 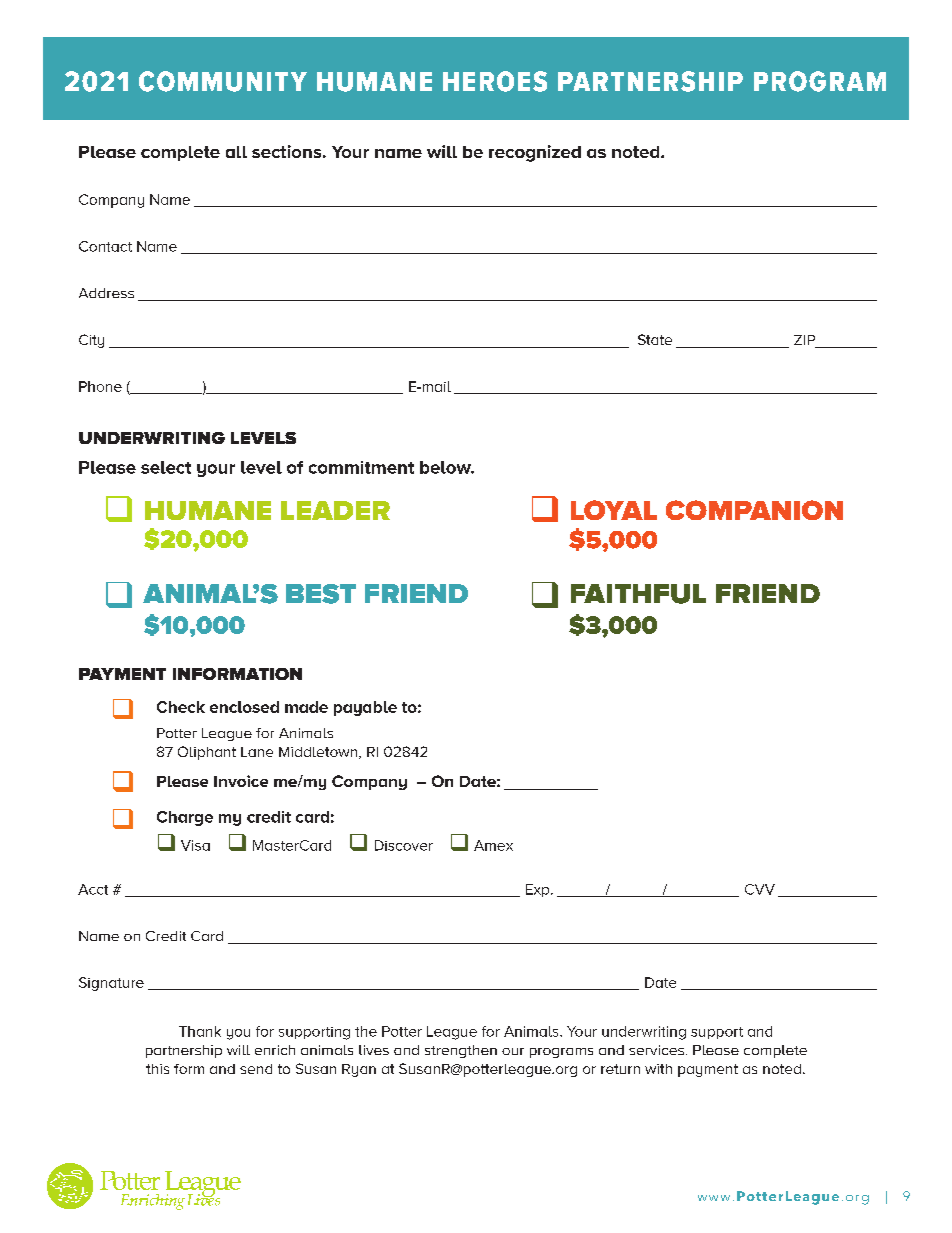 What do you see at coordinates (335, 510) in the screenshot?
I see `LEADER` at bounding box center [335, 510].
